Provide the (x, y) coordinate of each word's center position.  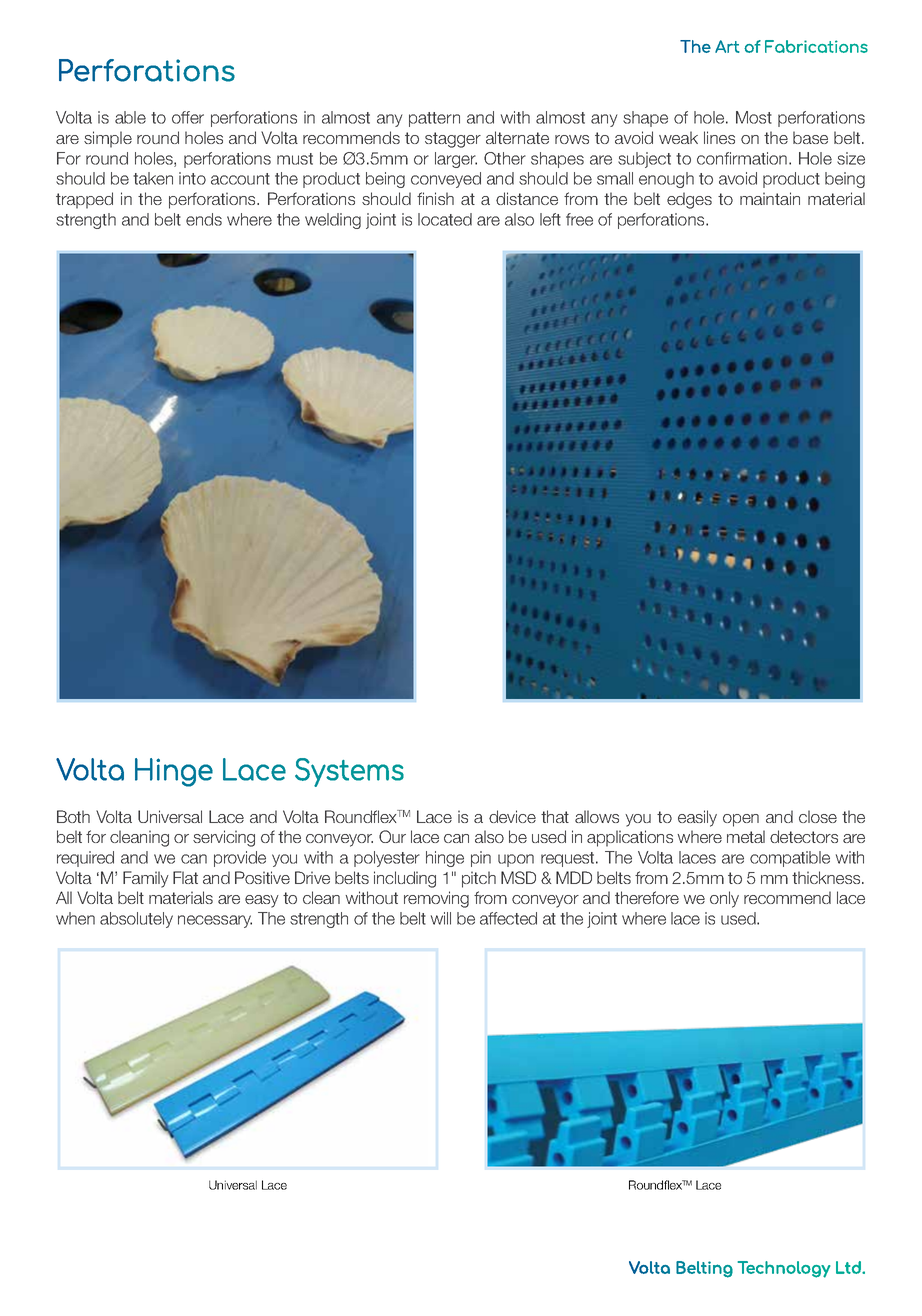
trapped (84, 200)
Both (73, 816)
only (724, 899)
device (512, 816)
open (741, 820)
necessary (215, 921)
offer (188, 117)
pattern (434, 119)
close (818, 816)
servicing (224, 838)
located (445, 219)
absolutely (136, 920)
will (441, 918)
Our (392, 836)
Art (727, 46)
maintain (770, 198)
